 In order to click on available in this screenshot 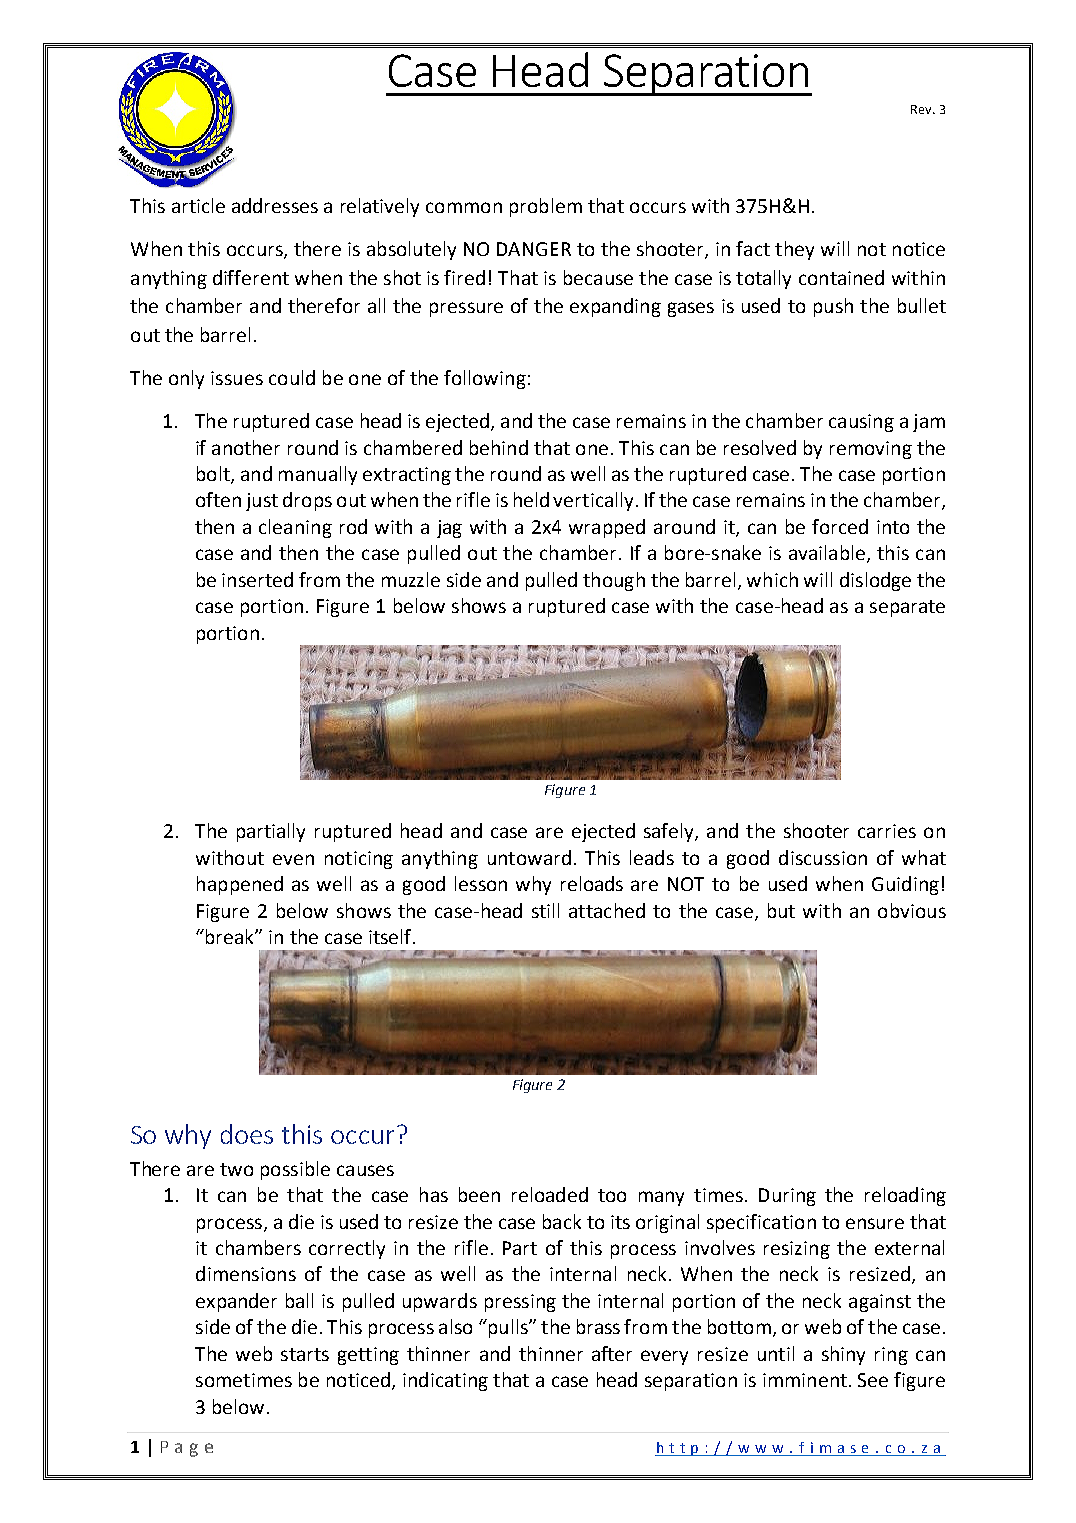, I will do `click(827, 552)`.
